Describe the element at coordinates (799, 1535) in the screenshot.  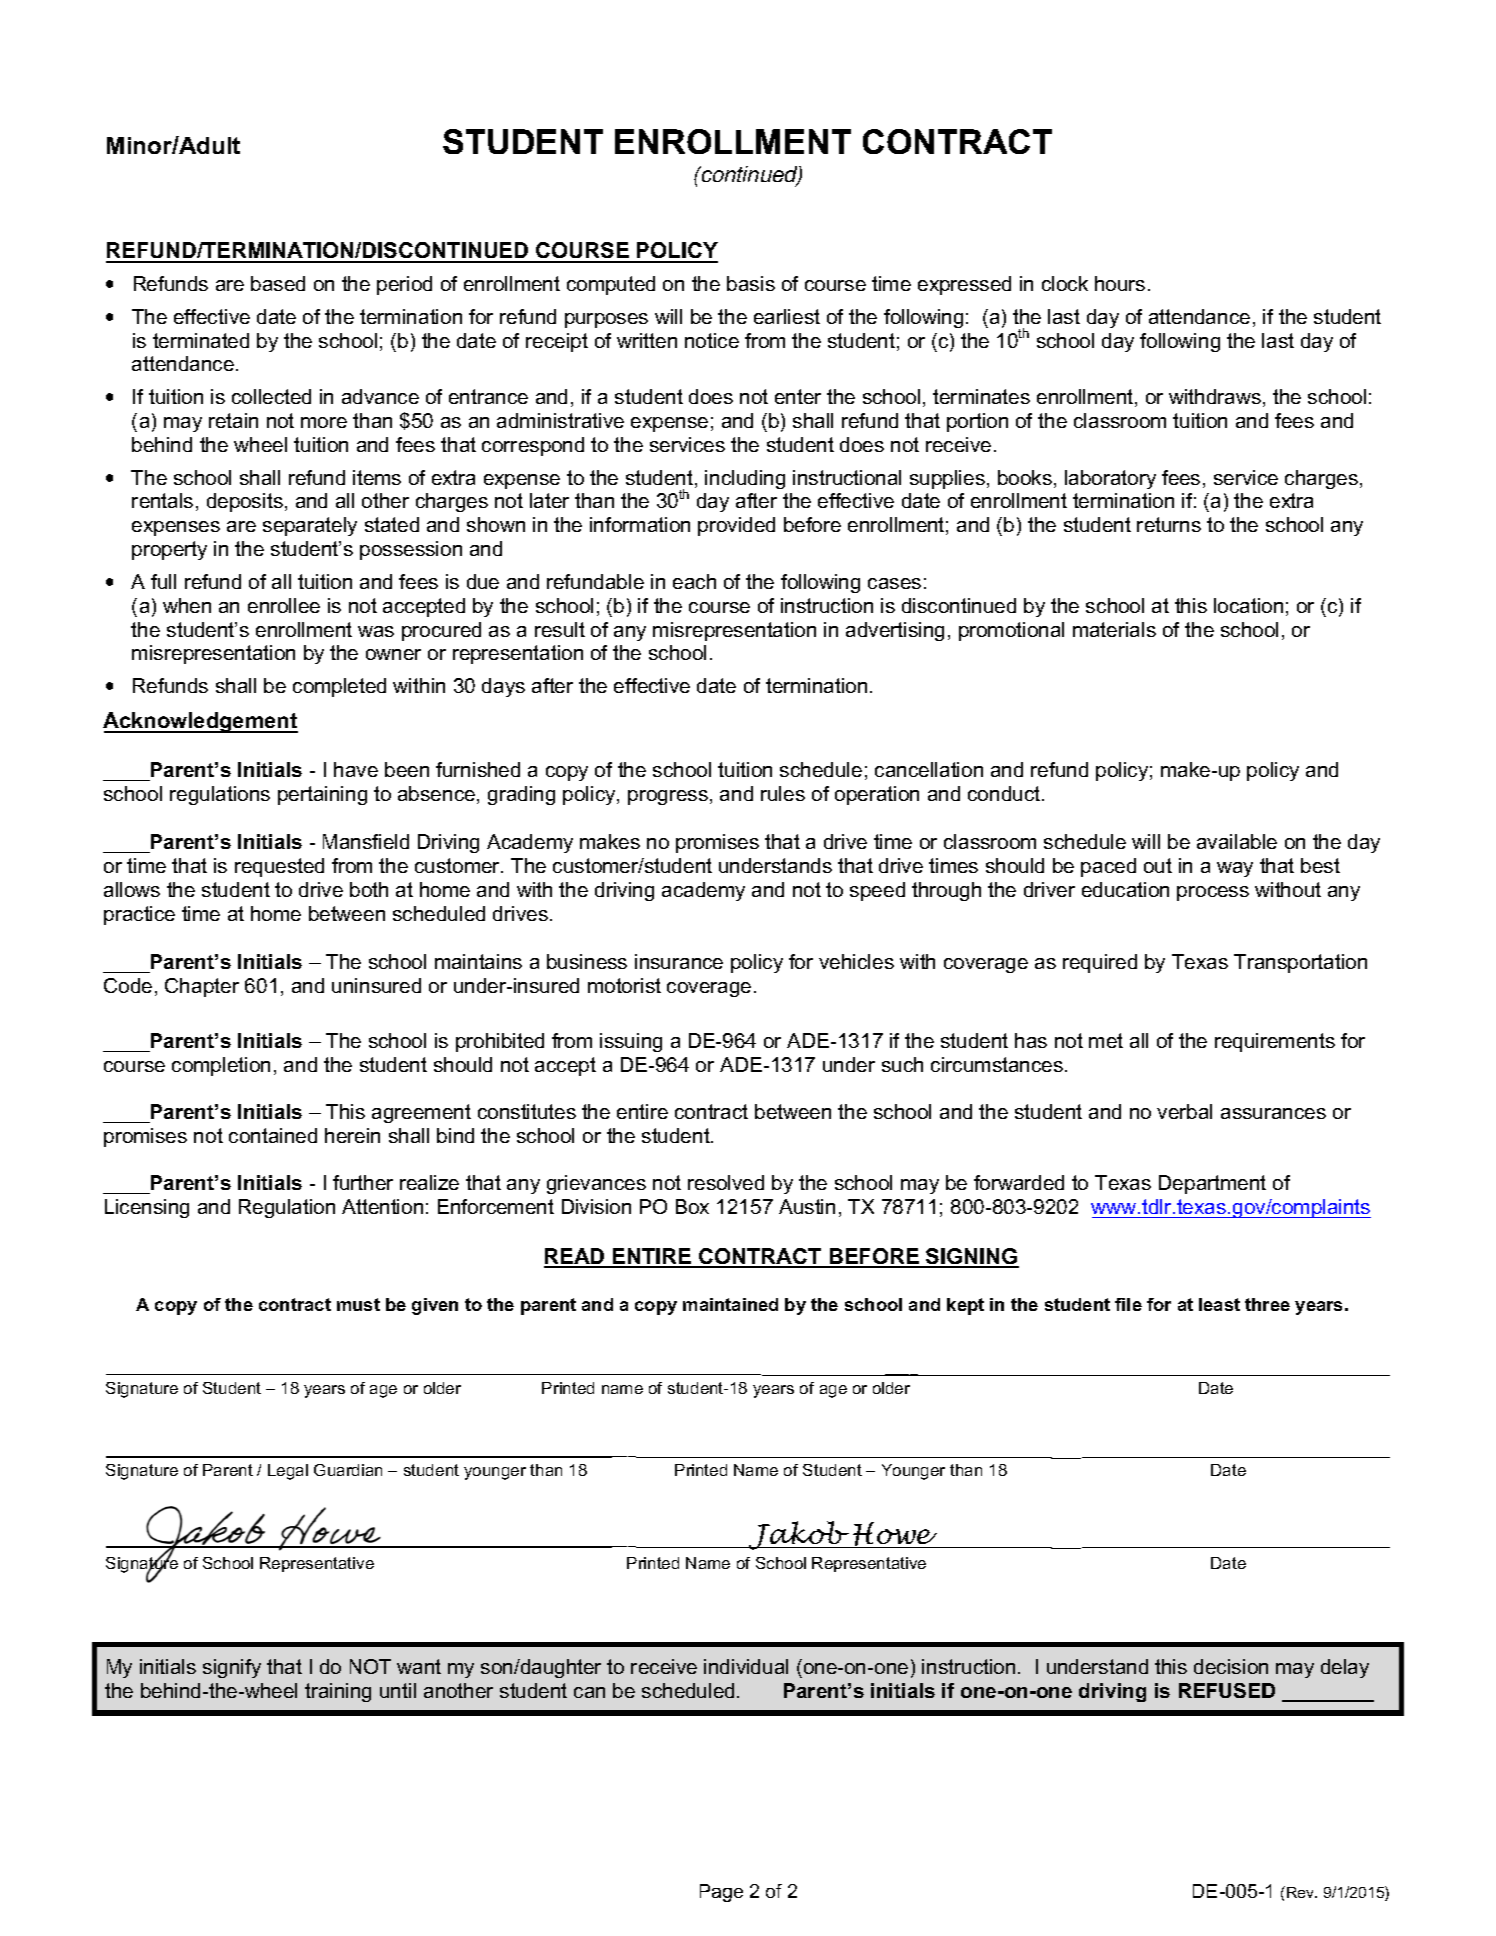
I see `Jakob` at that location.
